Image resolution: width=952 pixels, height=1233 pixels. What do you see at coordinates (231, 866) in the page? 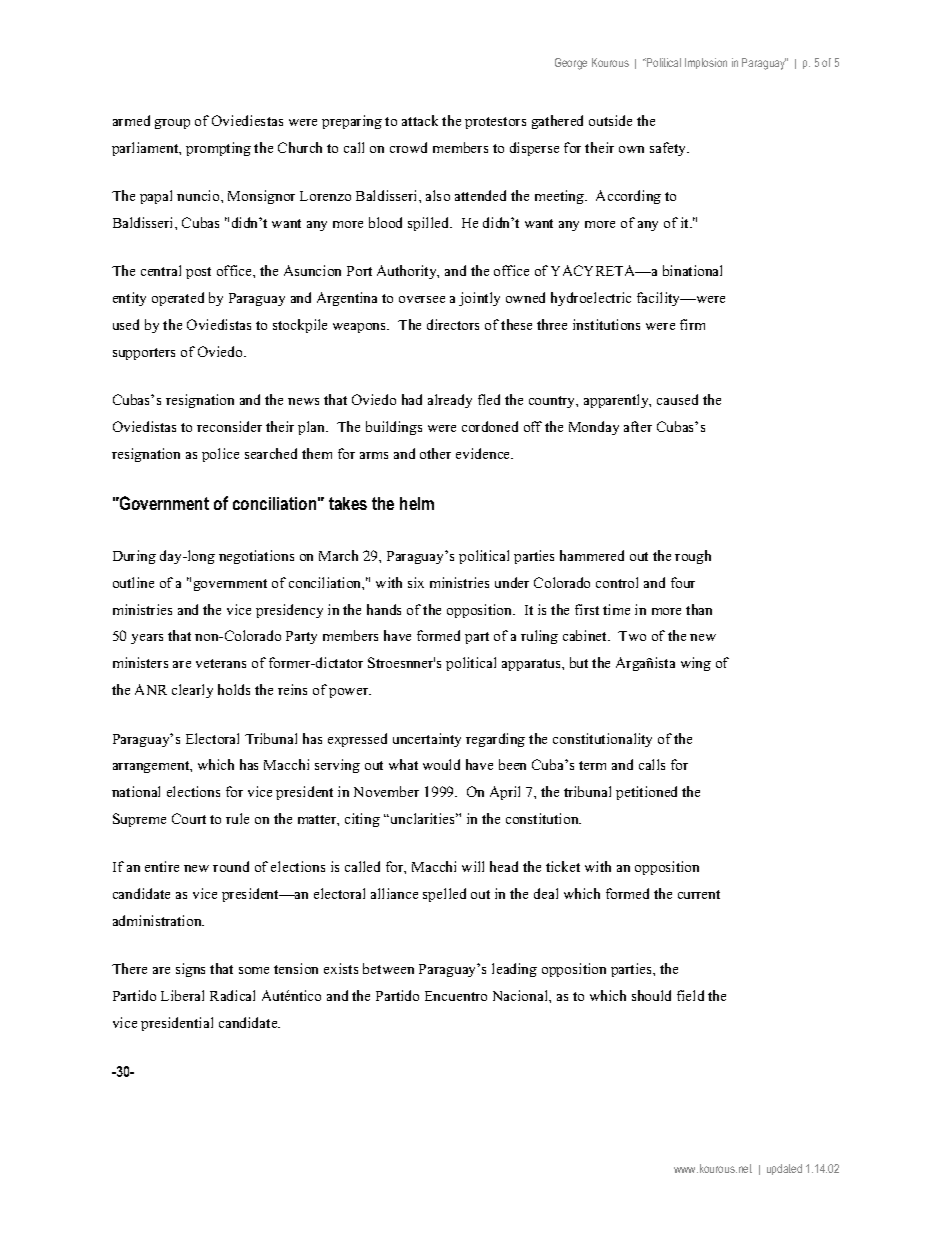
I see `round` at bounding box center [231, 866].
